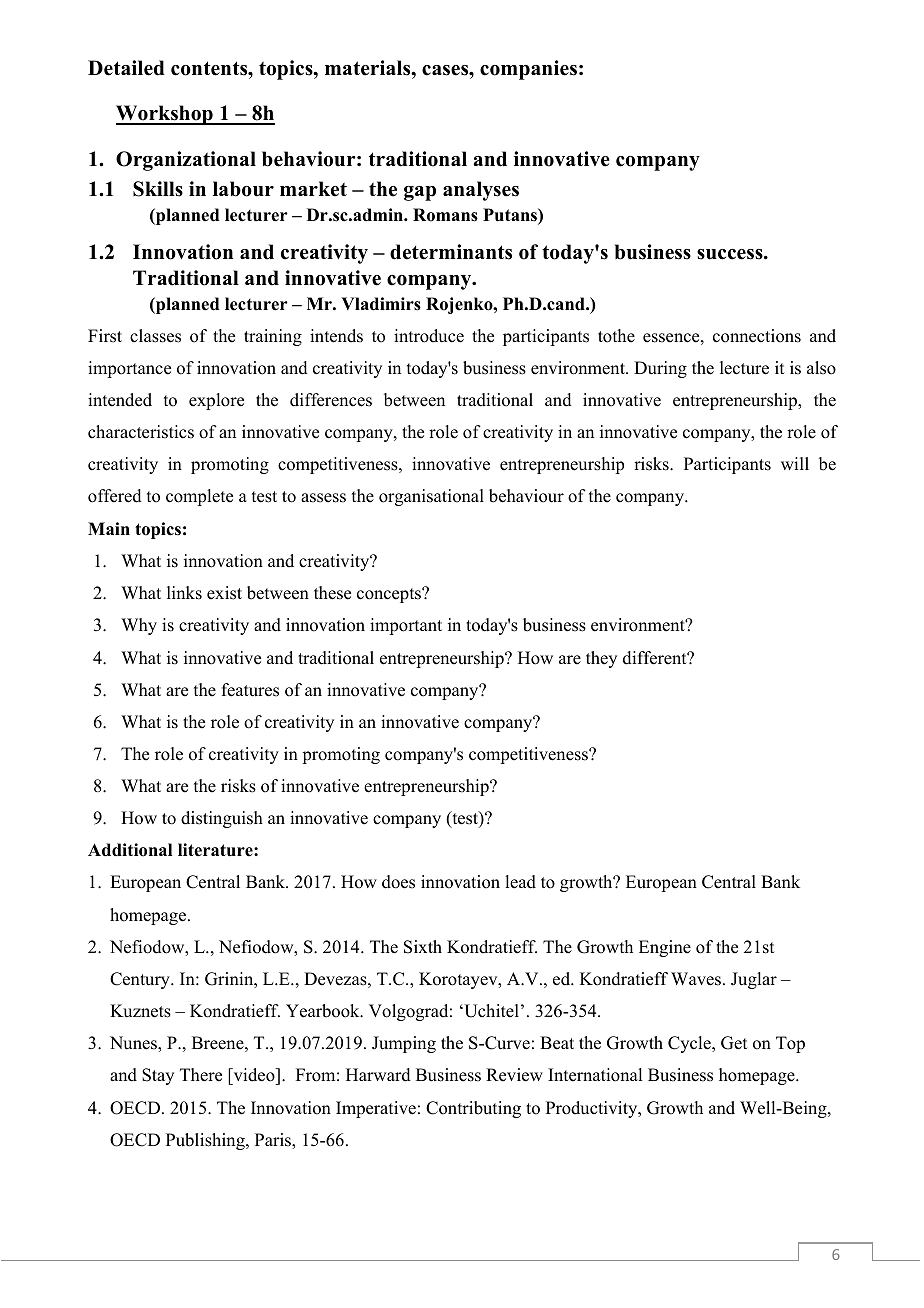  What do you see at coordinates (734, 1043) in the screenshot?
I see `Get` at bounding box center [734, 1043].
